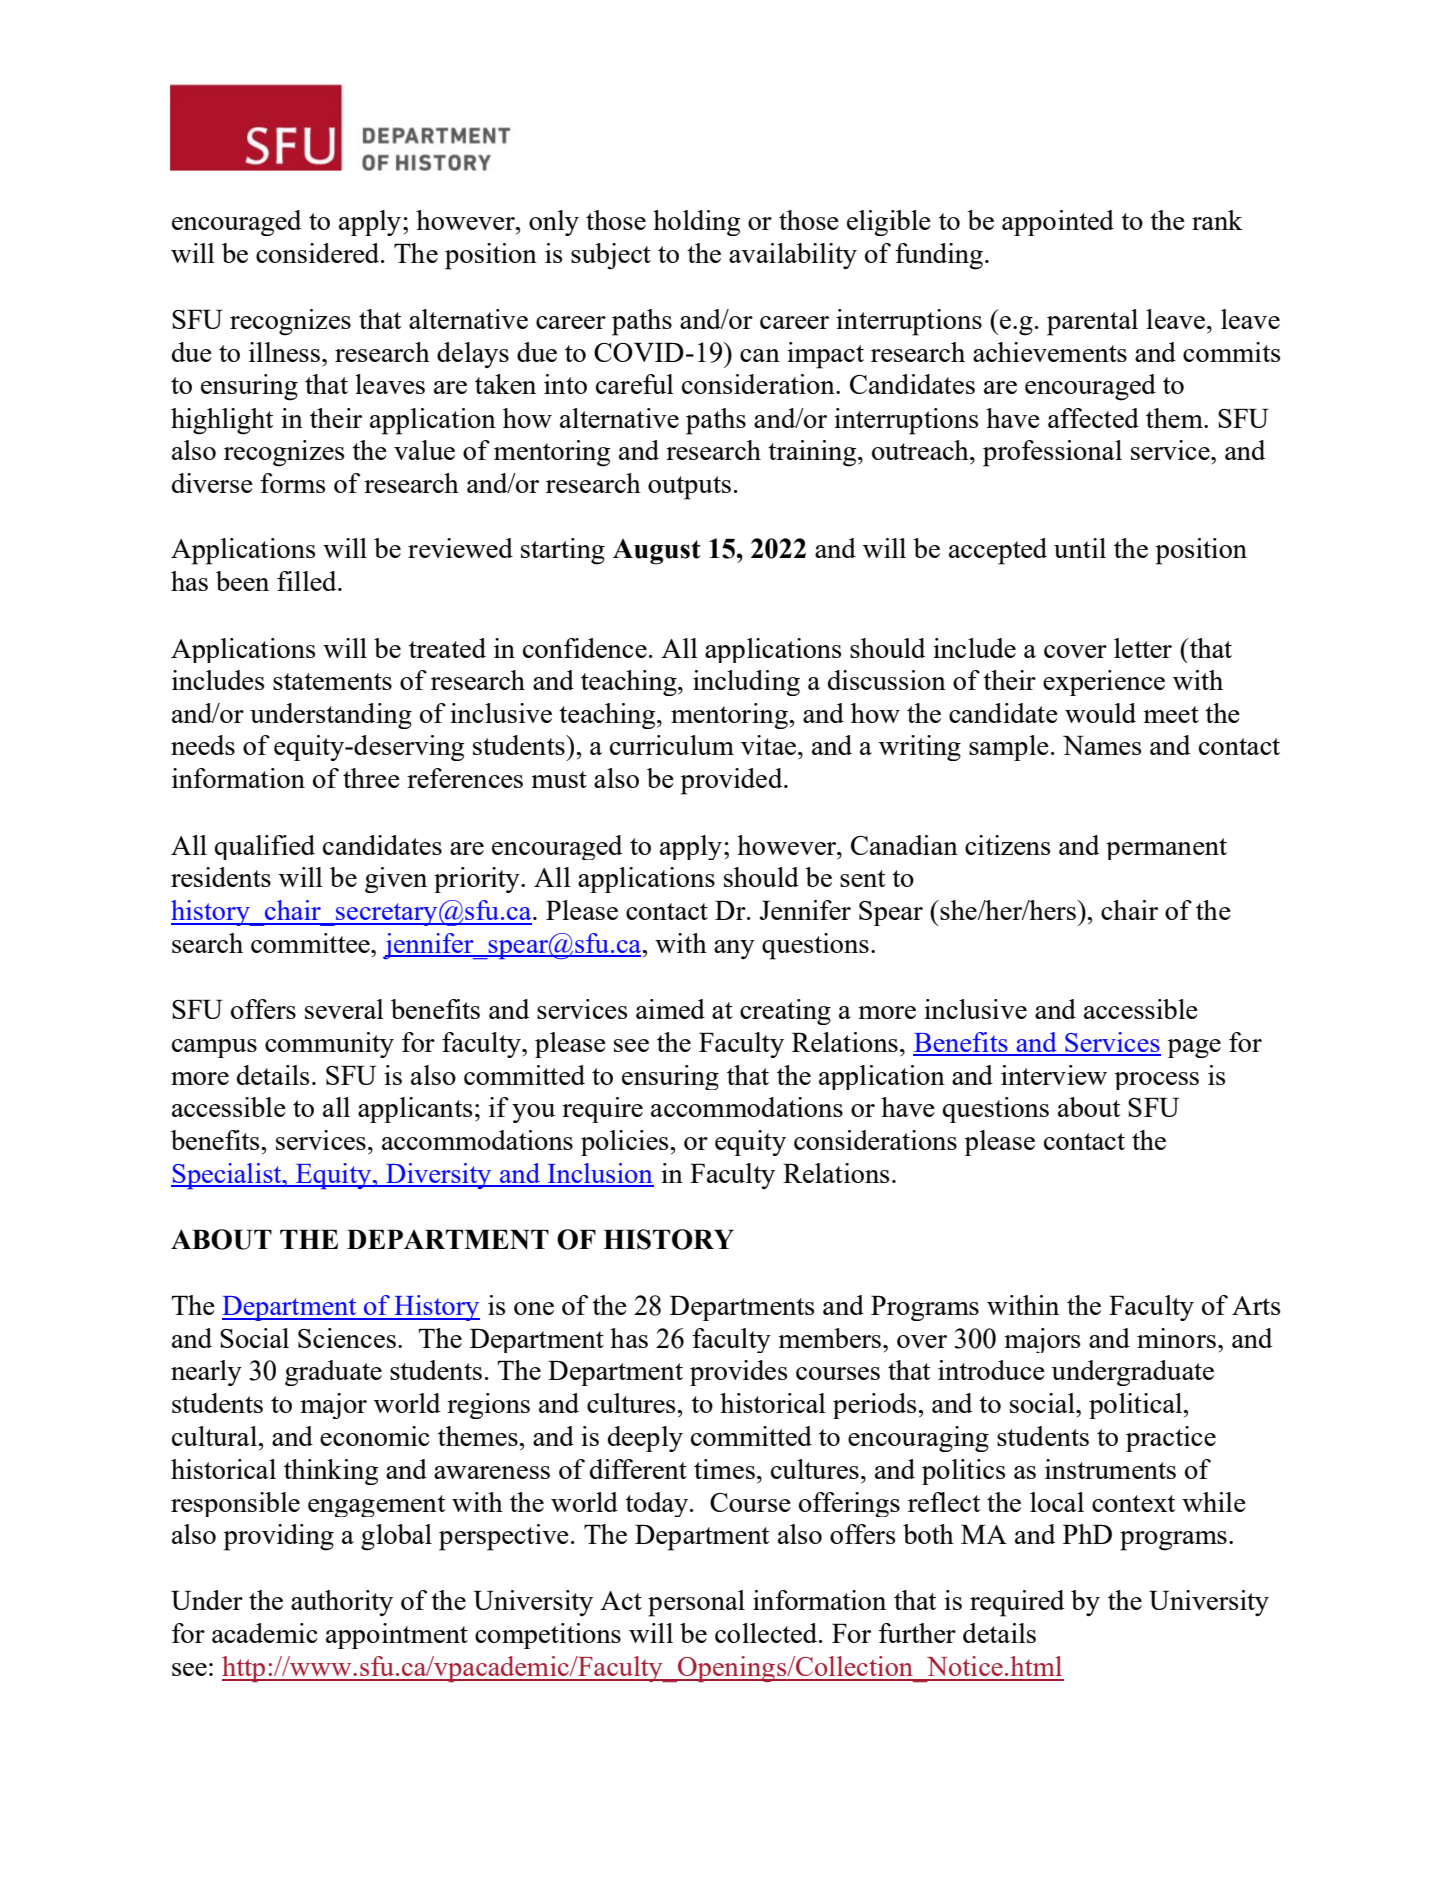 Image resolution: width=1453 pixels, height=1881 pixels. What do you see at coordinates (311, 943) in the document?
I see `committee` at bounding box center [311, 943].
